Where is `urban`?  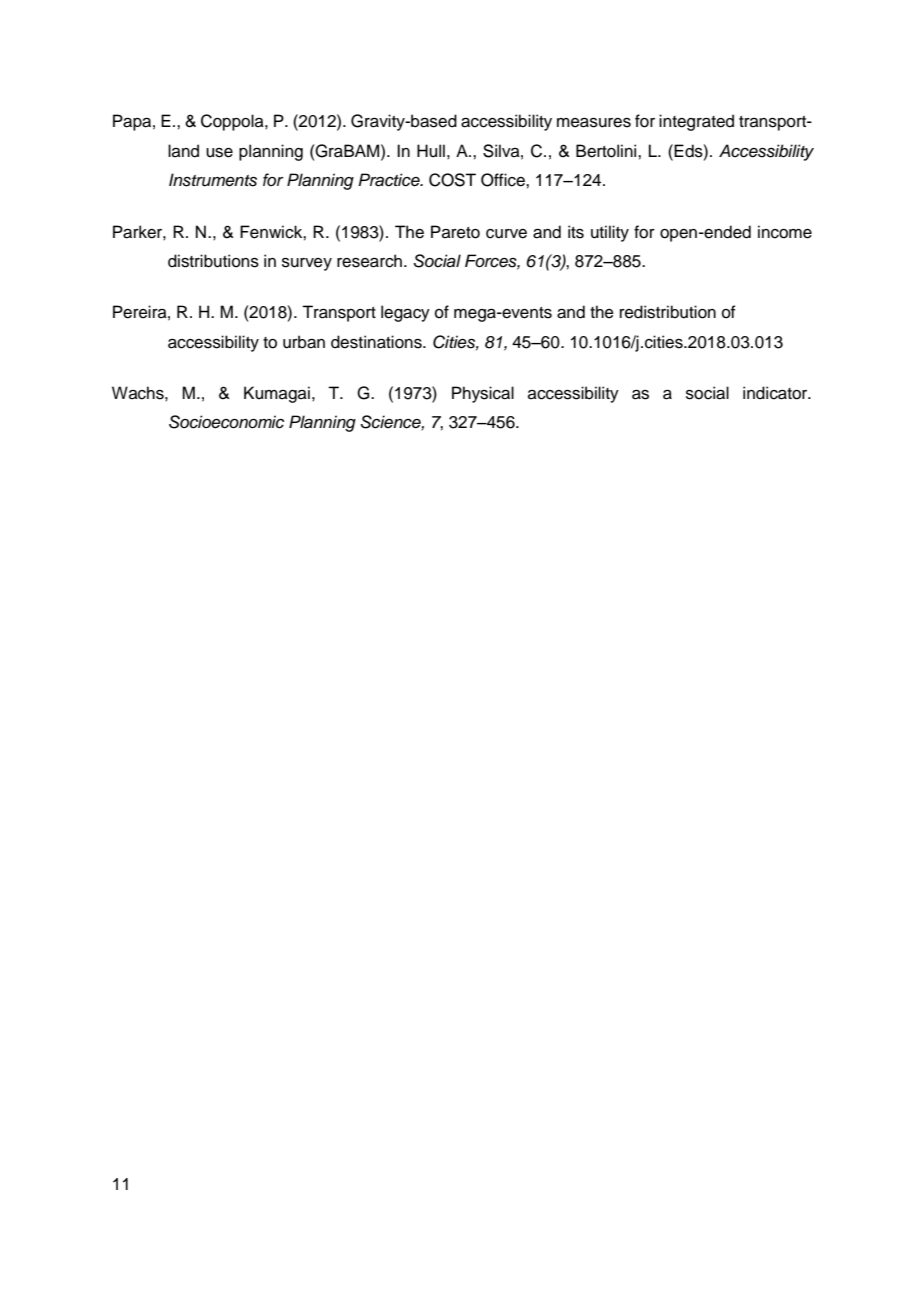 urban is located at coordinates (304, 342).
